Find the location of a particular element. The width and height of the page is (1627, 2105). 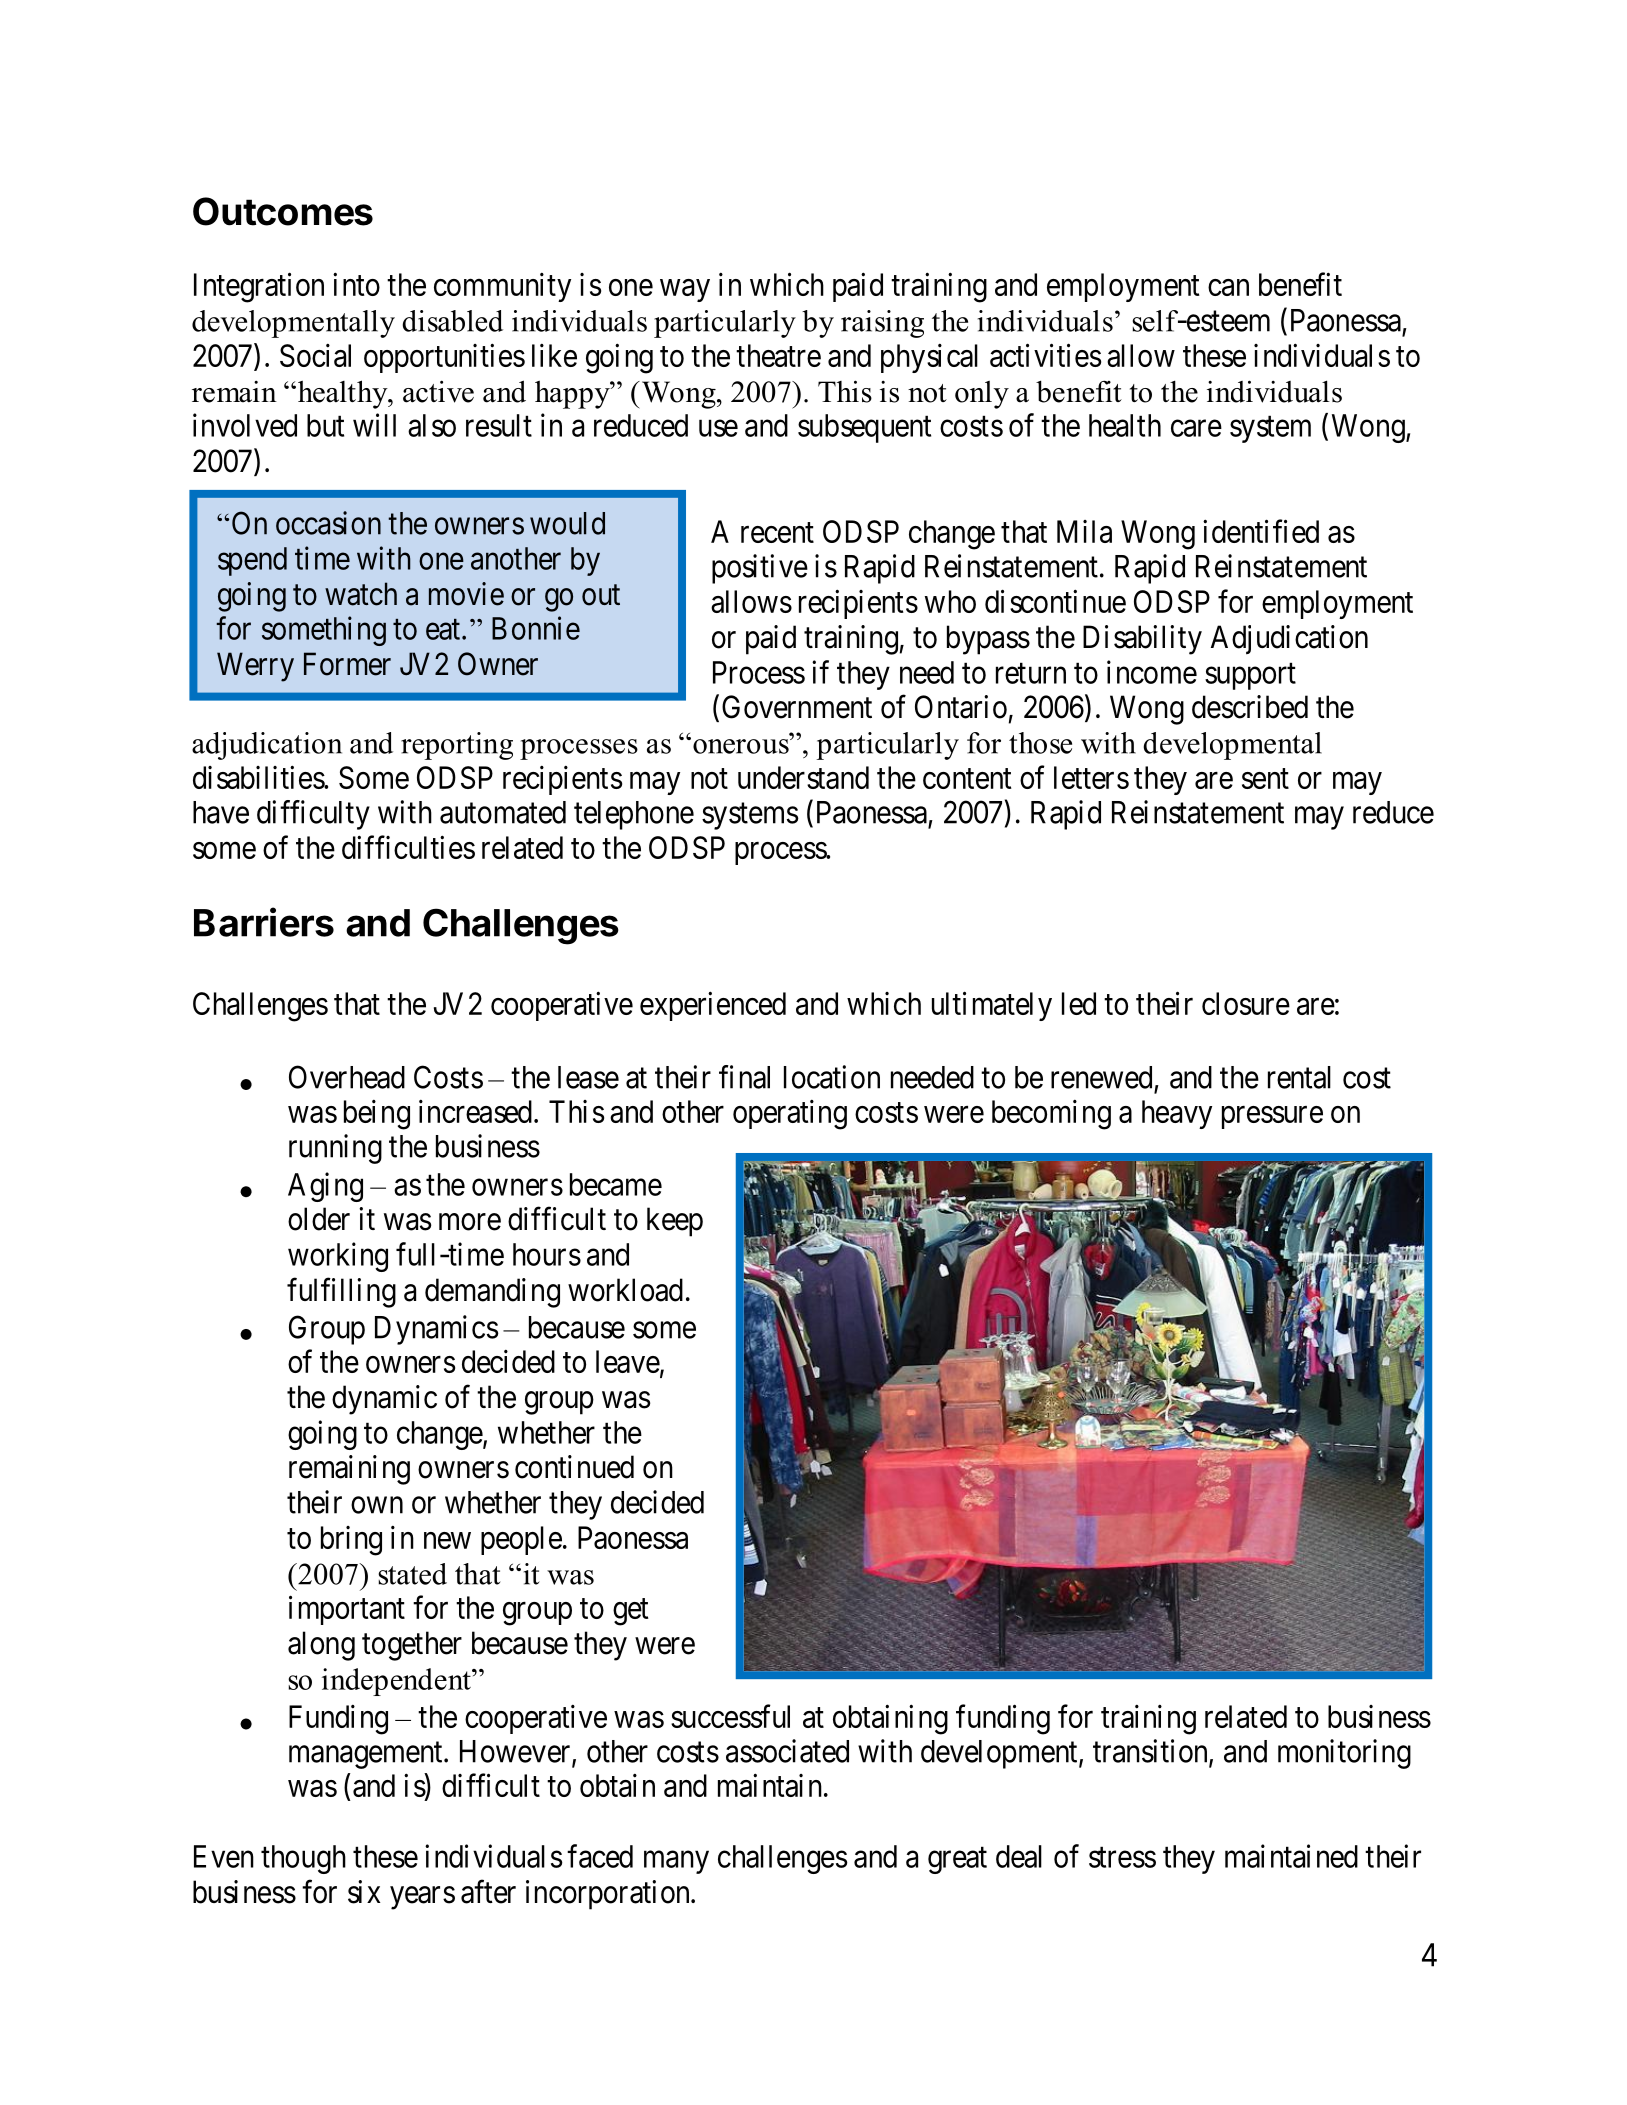

workload is located at coordinates (625, 1290).
